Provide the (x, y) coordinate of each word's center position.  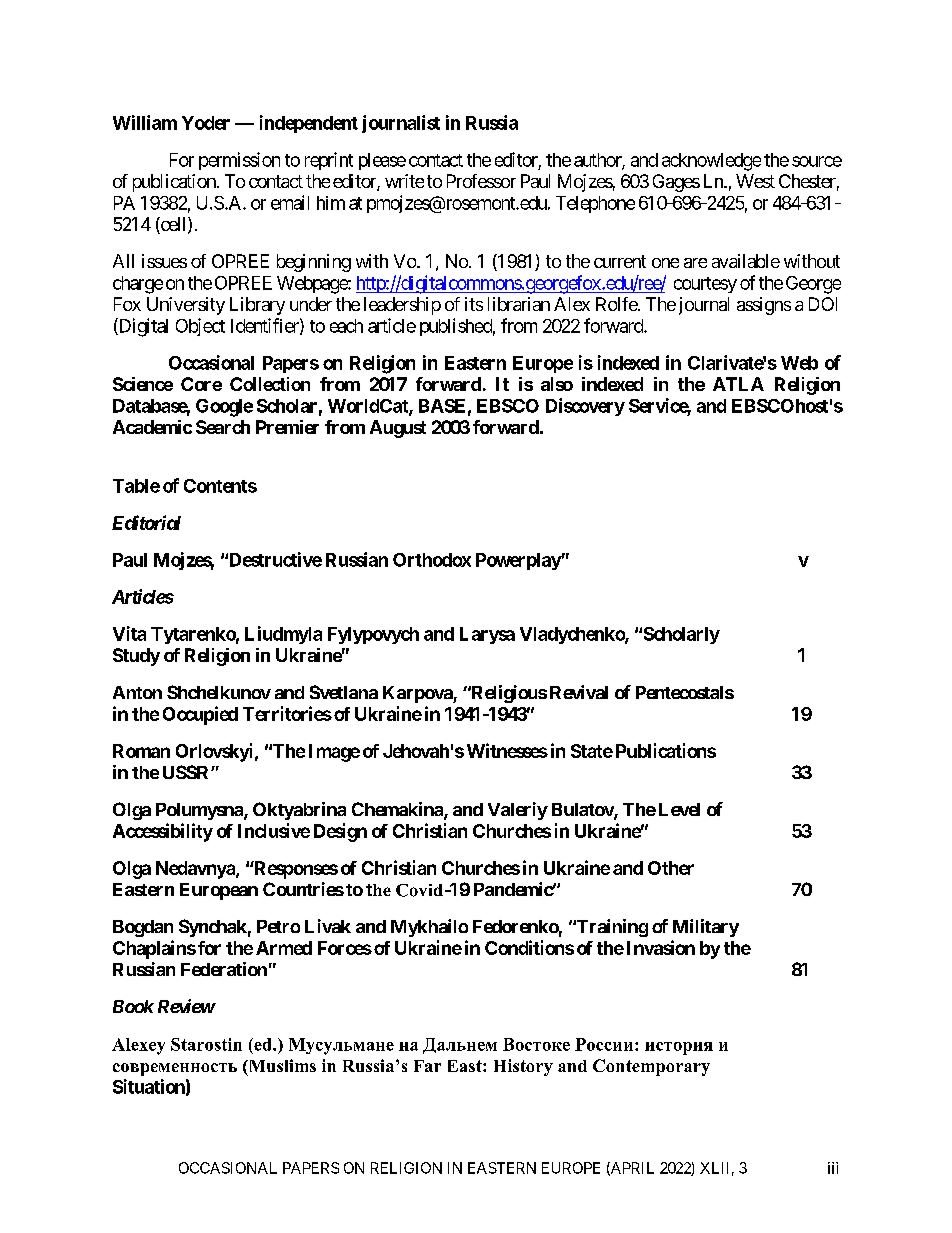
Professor (481, 181)
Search (223, 427)
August (398, 429)
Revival (579, 692)
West (755, 181)
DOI (823, 304)
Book (133, 1006)
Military (706, 928)
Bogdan (143, 928)
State (592, 751)
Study (136, 657)
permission (239, 161)
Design (340, 832)
